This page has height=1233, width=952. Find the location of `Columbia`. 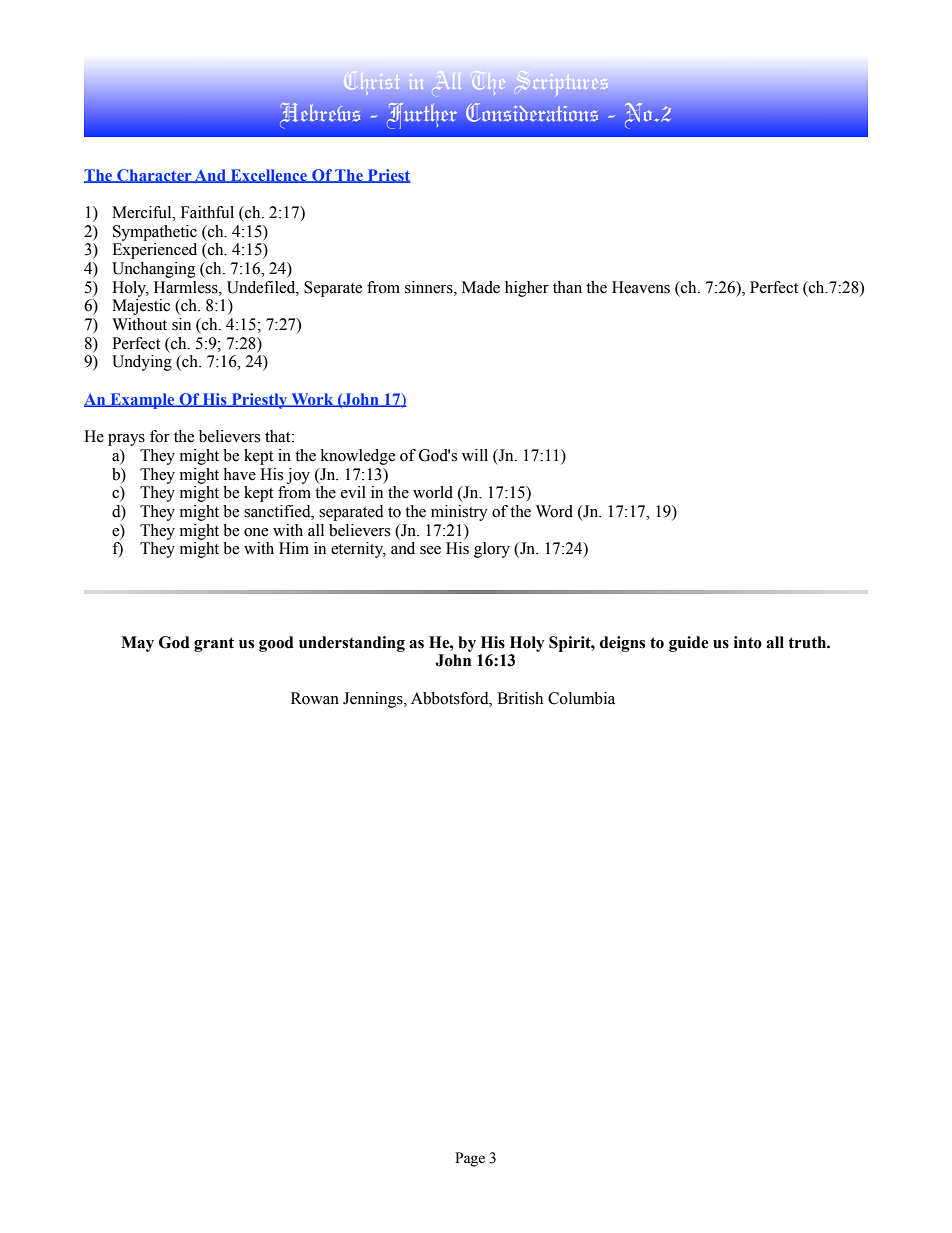

Columbia is located at coordinates (581, 698).
